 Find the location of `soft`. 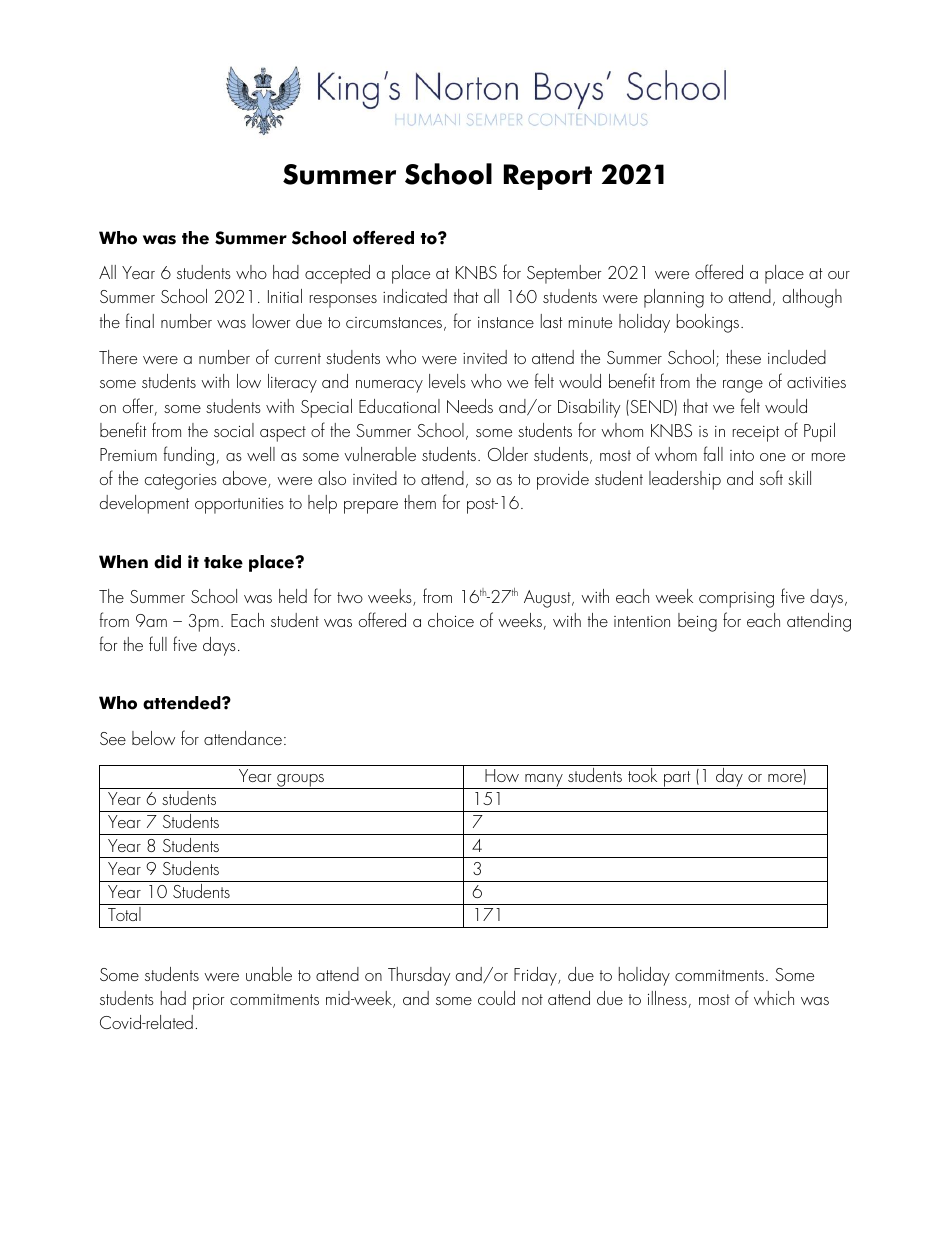

soft is located at coordinates (771, 477).
